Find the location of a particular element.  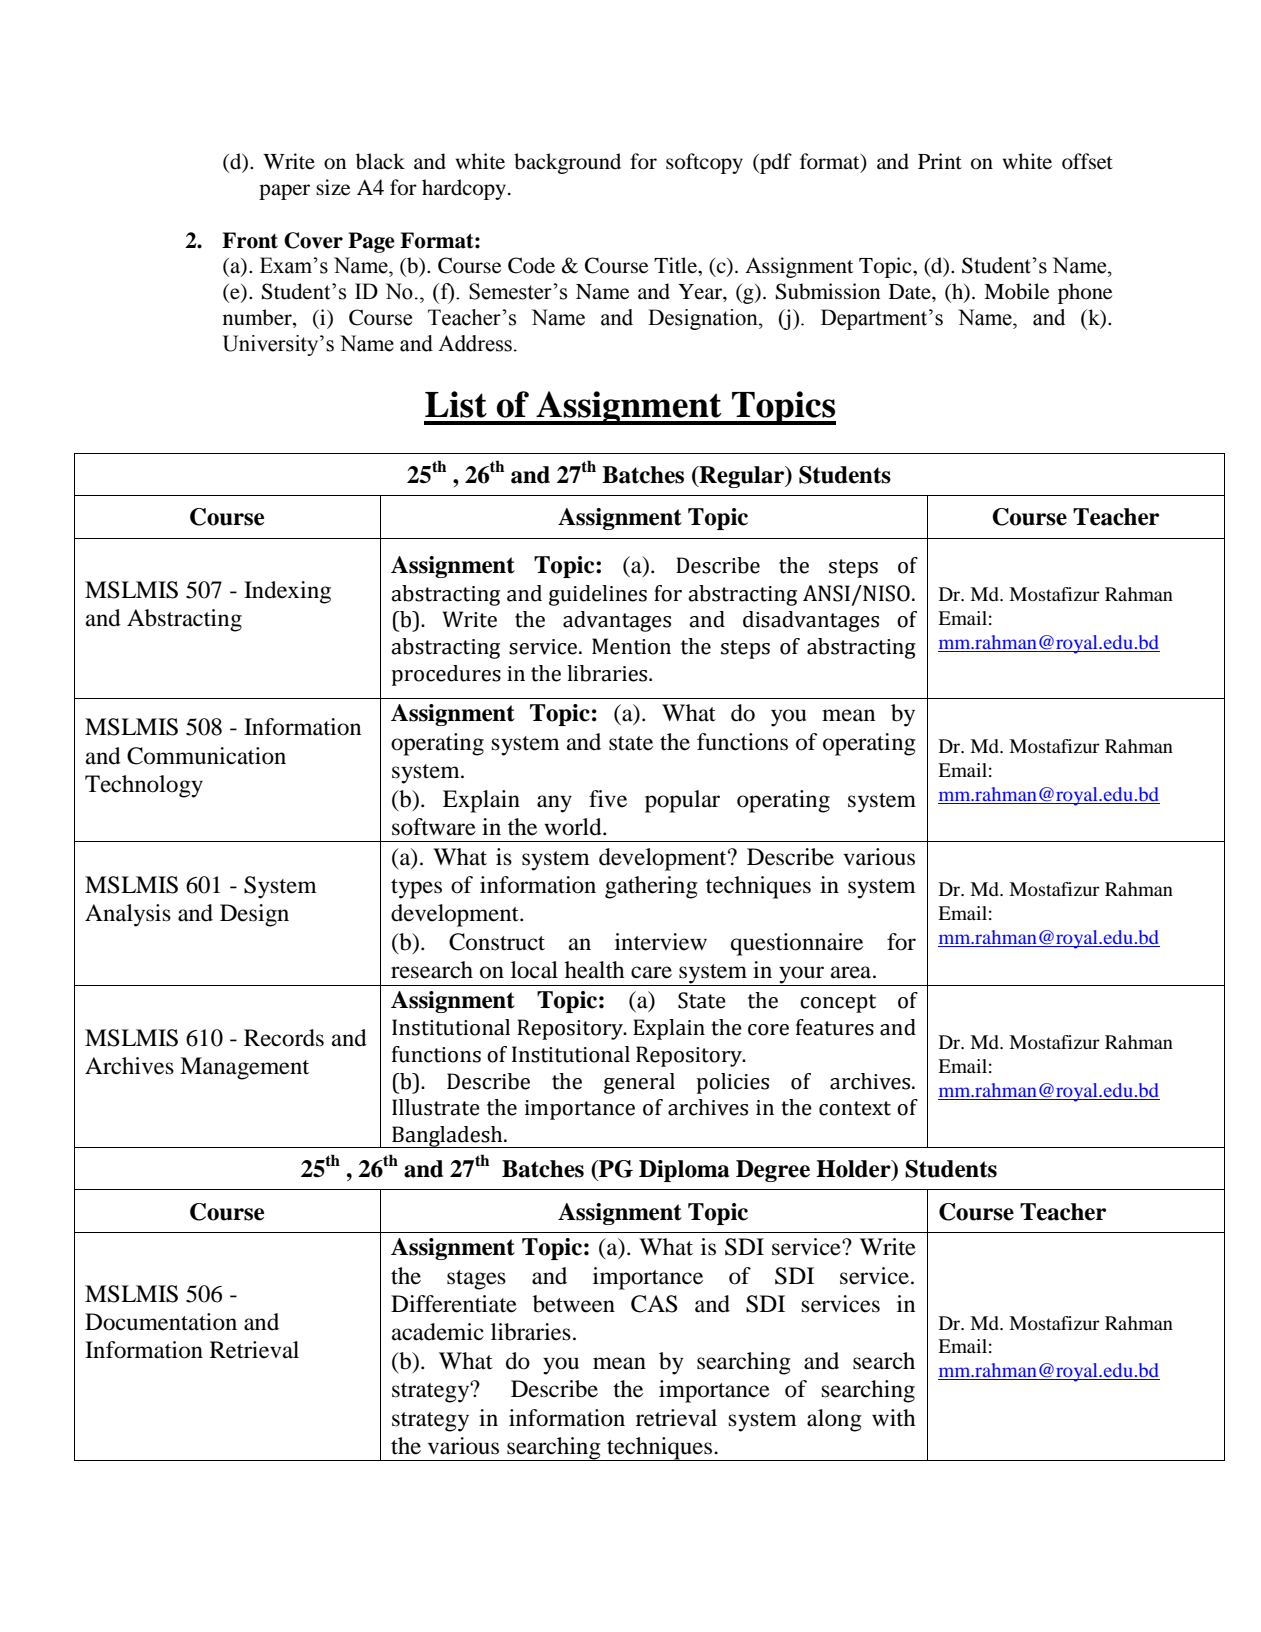

Holder is located at coordinates (854, 1170).
